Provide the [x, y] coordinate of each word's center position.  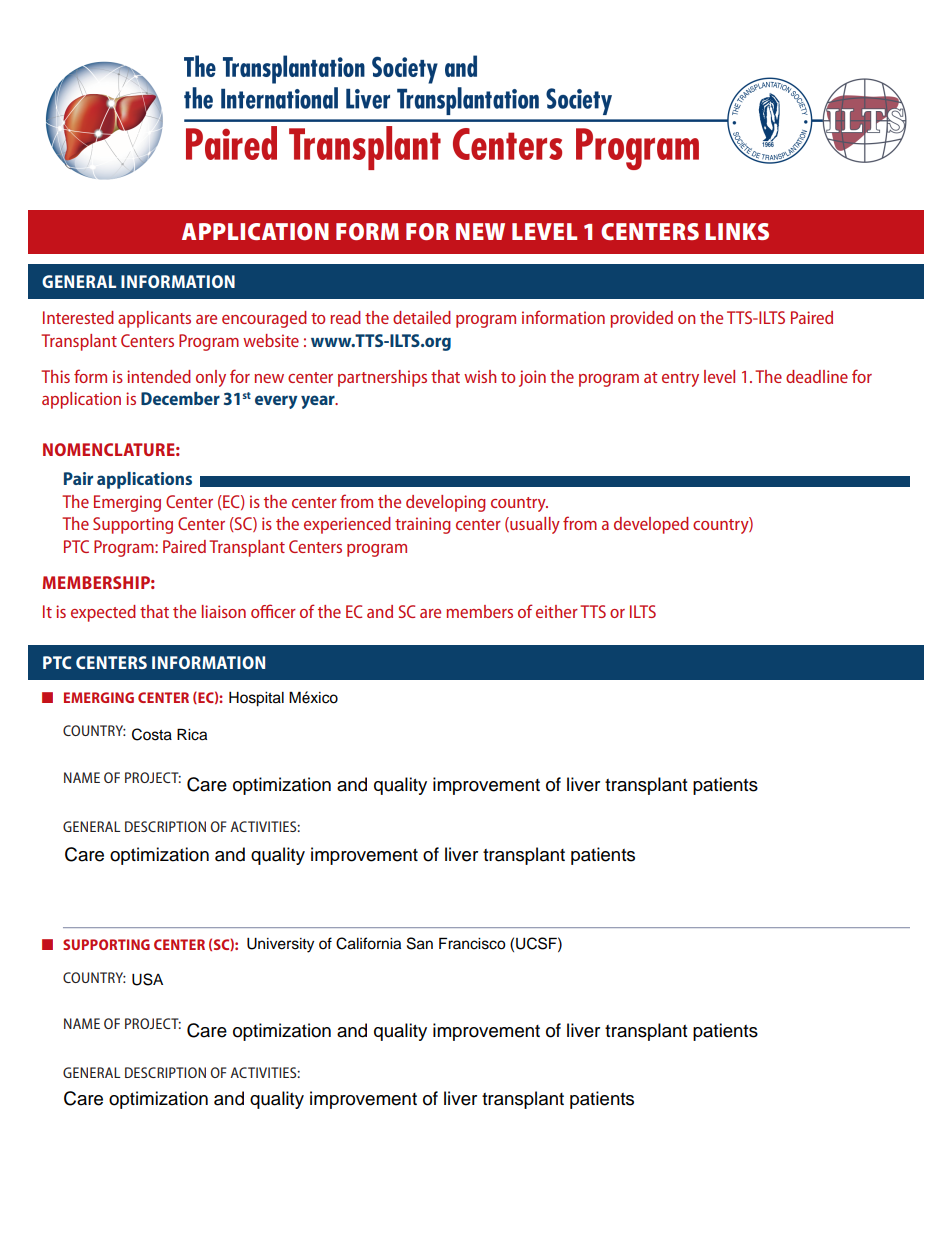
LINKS [737, 231]
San [420, 943]
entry [680, 379]
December [180, 398]
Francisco [472, 943]
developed [651, 525]
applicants [154, 319]
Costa [152, 734]
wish [480, 376]
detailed [422, 317]
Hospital [256, 699]
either [557, 611]
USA [147, 979]
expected [103, 613]
